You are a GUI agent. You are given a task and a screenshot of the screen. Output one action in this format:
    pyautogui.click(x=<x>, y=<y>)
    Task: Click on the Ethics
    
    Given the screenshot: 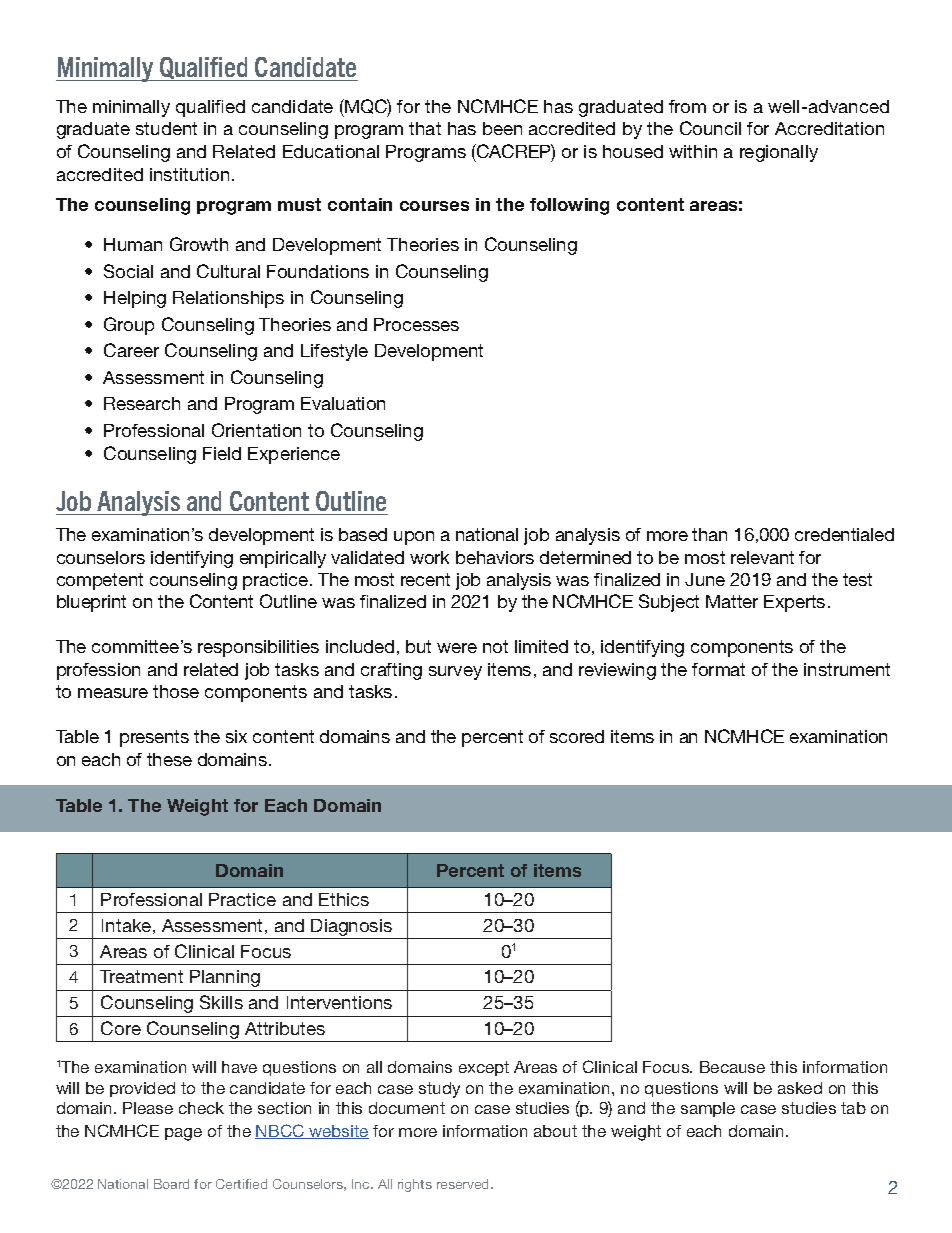 What is the action you would take?
    pyautogui.click(x=344, y=899)
